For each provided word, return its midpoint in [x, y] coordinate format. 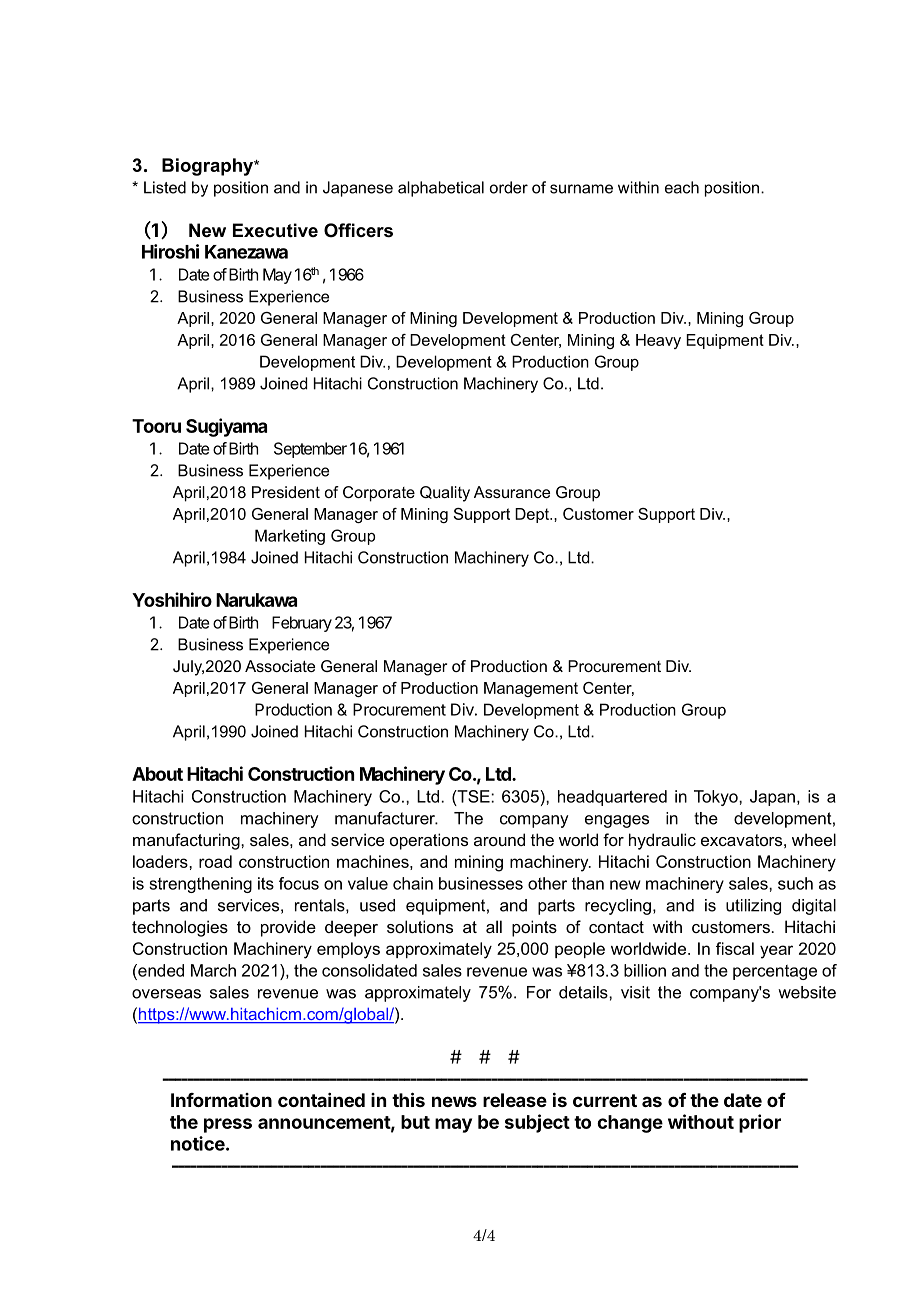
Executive [275, 230]
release [515, 1100]
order [509, 187]
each [682, 187]
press [228, 1125]
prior [760, 1123]
